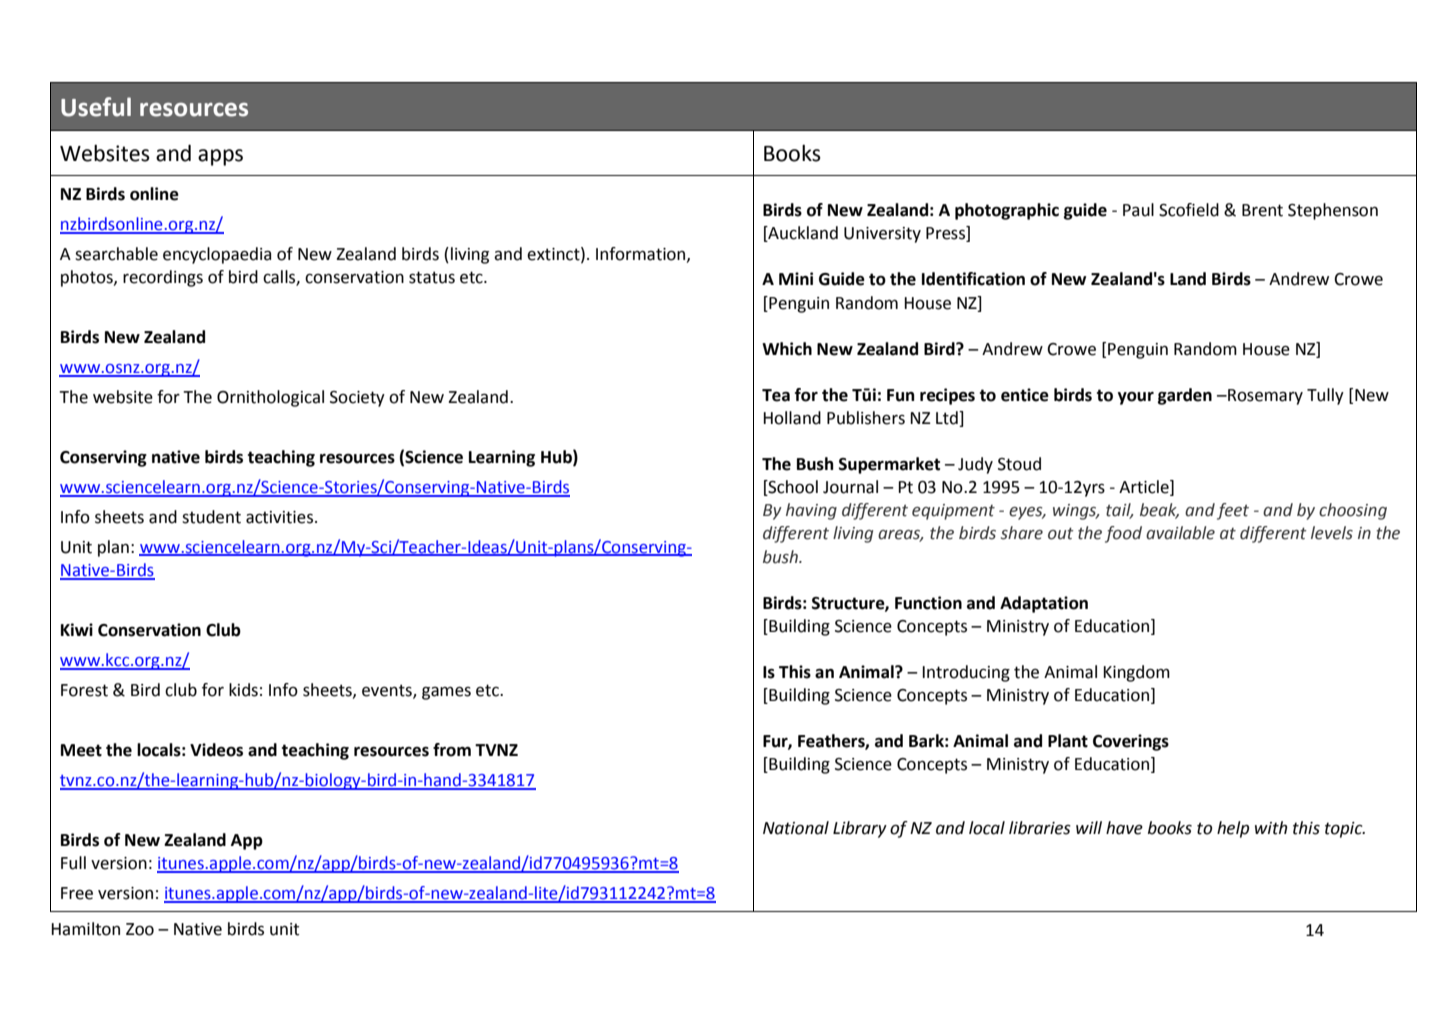 Image resolution: width=1448 pixels, height=1023 pixels. What do you see at coordinates (787, 349) in the screenshot?
I see `Which` at bounding box center [787, 349].
